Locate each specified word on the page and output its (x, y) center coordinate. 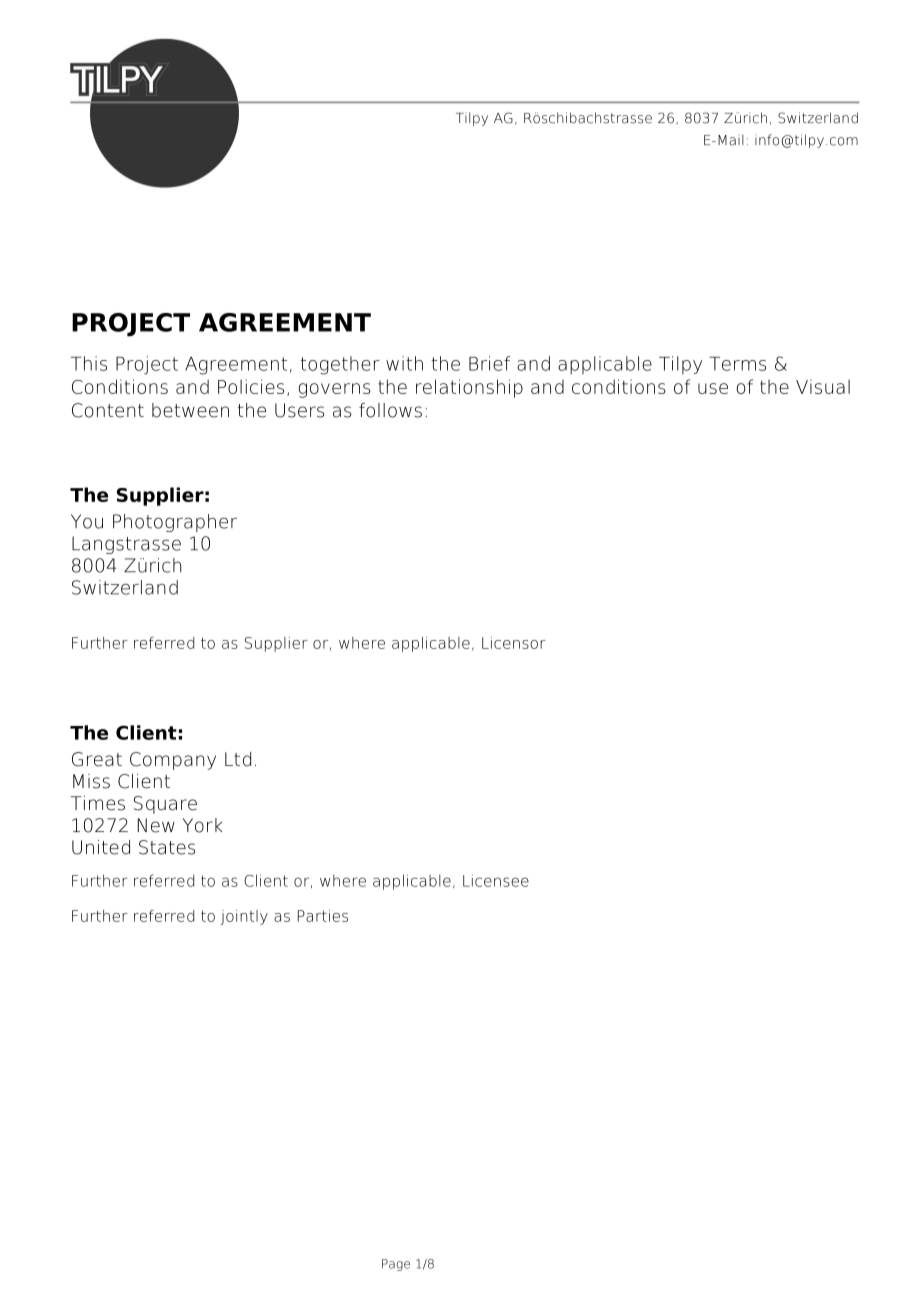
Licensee (496, 880)
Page (396, 1265)
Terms (737, 364)
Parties (323, 916)
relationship (469, 388)
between (190, 410)
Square (165, 805)
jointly (244, 917)
